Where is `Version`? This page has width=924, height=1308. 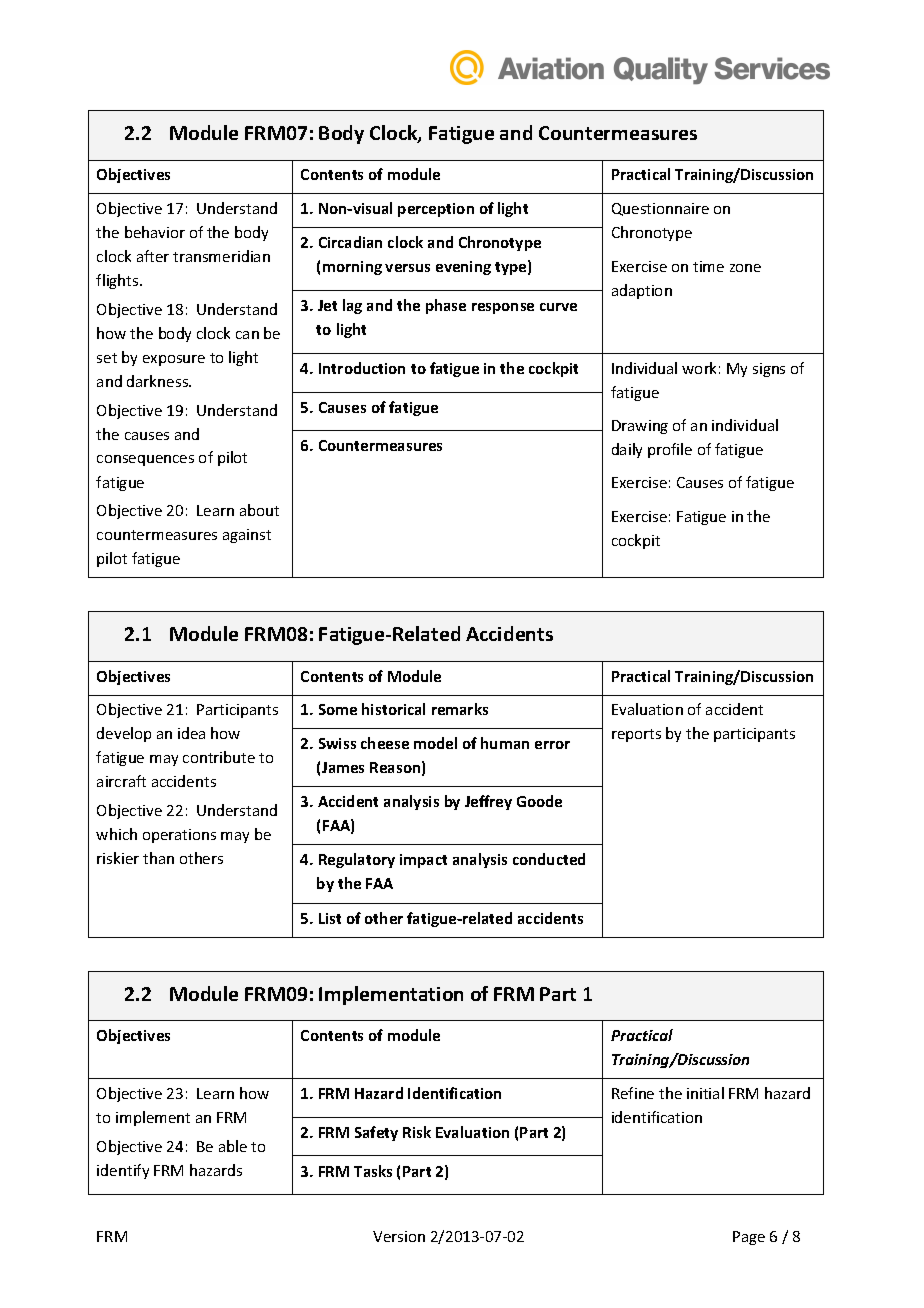
Version is located at coordinates (399, 1236).
